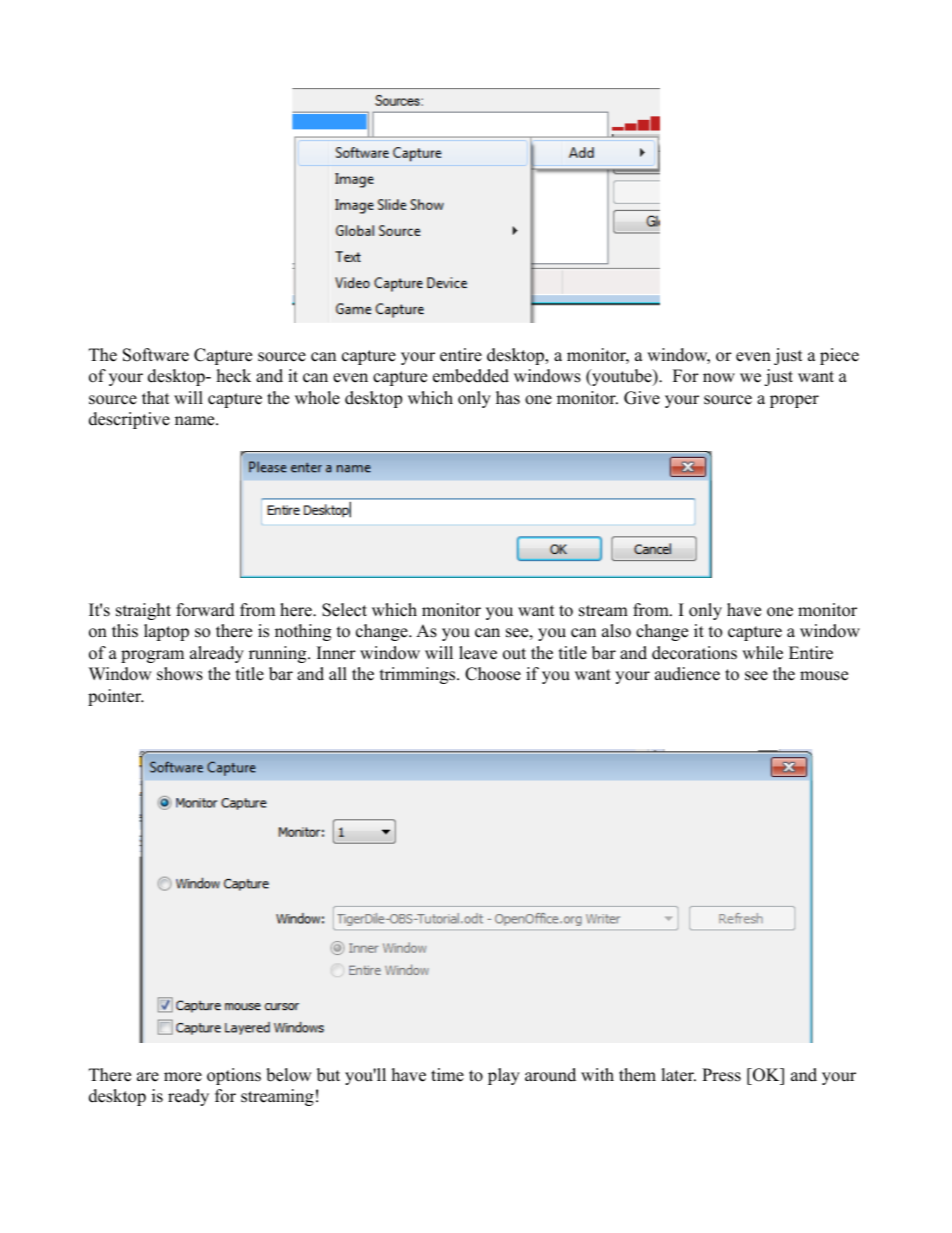 This screenshot has height=1233, width=952. Describe the element at coordinates (687, 674) in the screenshot. I see `audience` at that location.
